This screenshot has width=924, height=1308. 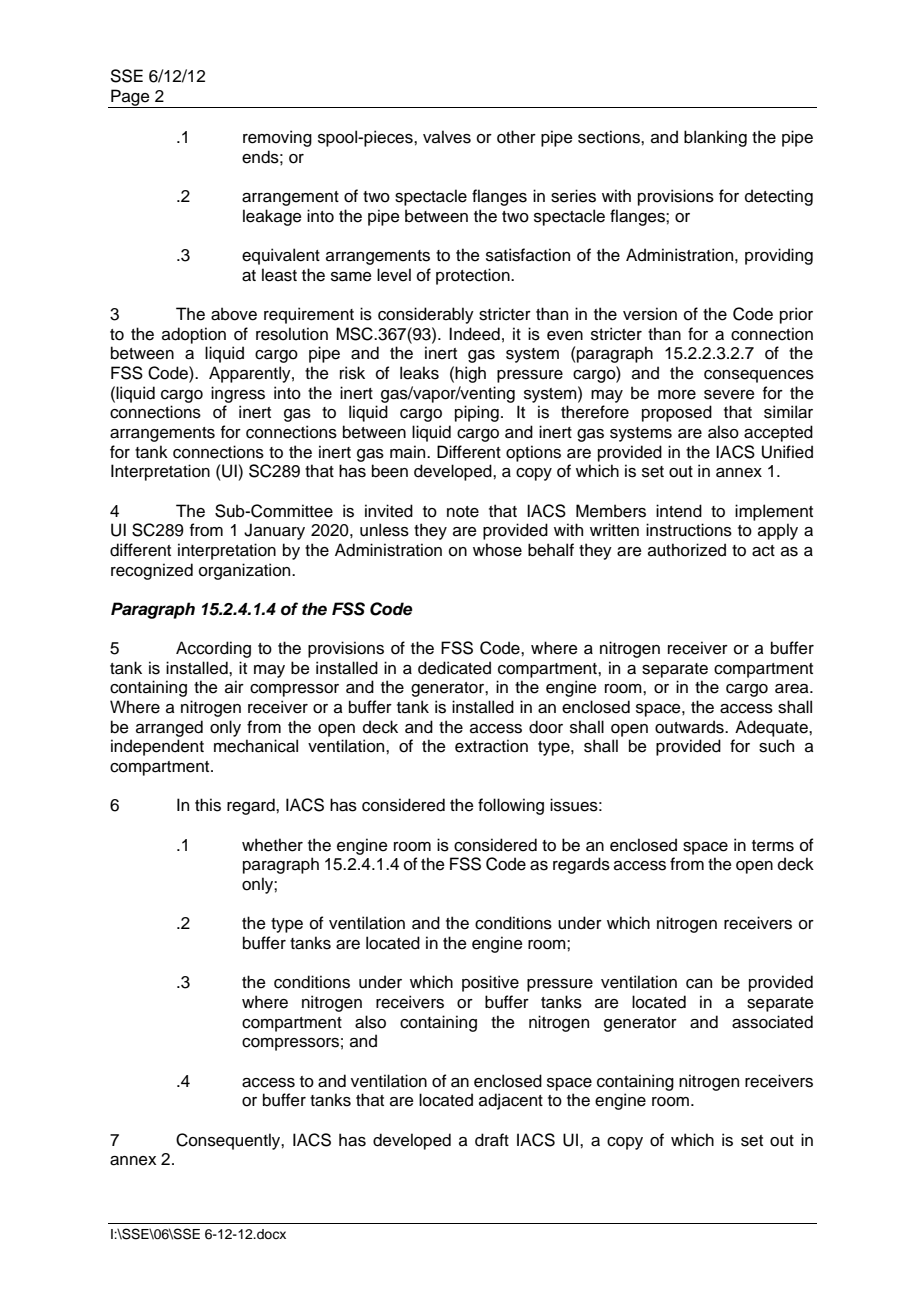 I want to click on high, so click(x=470, y=374).
